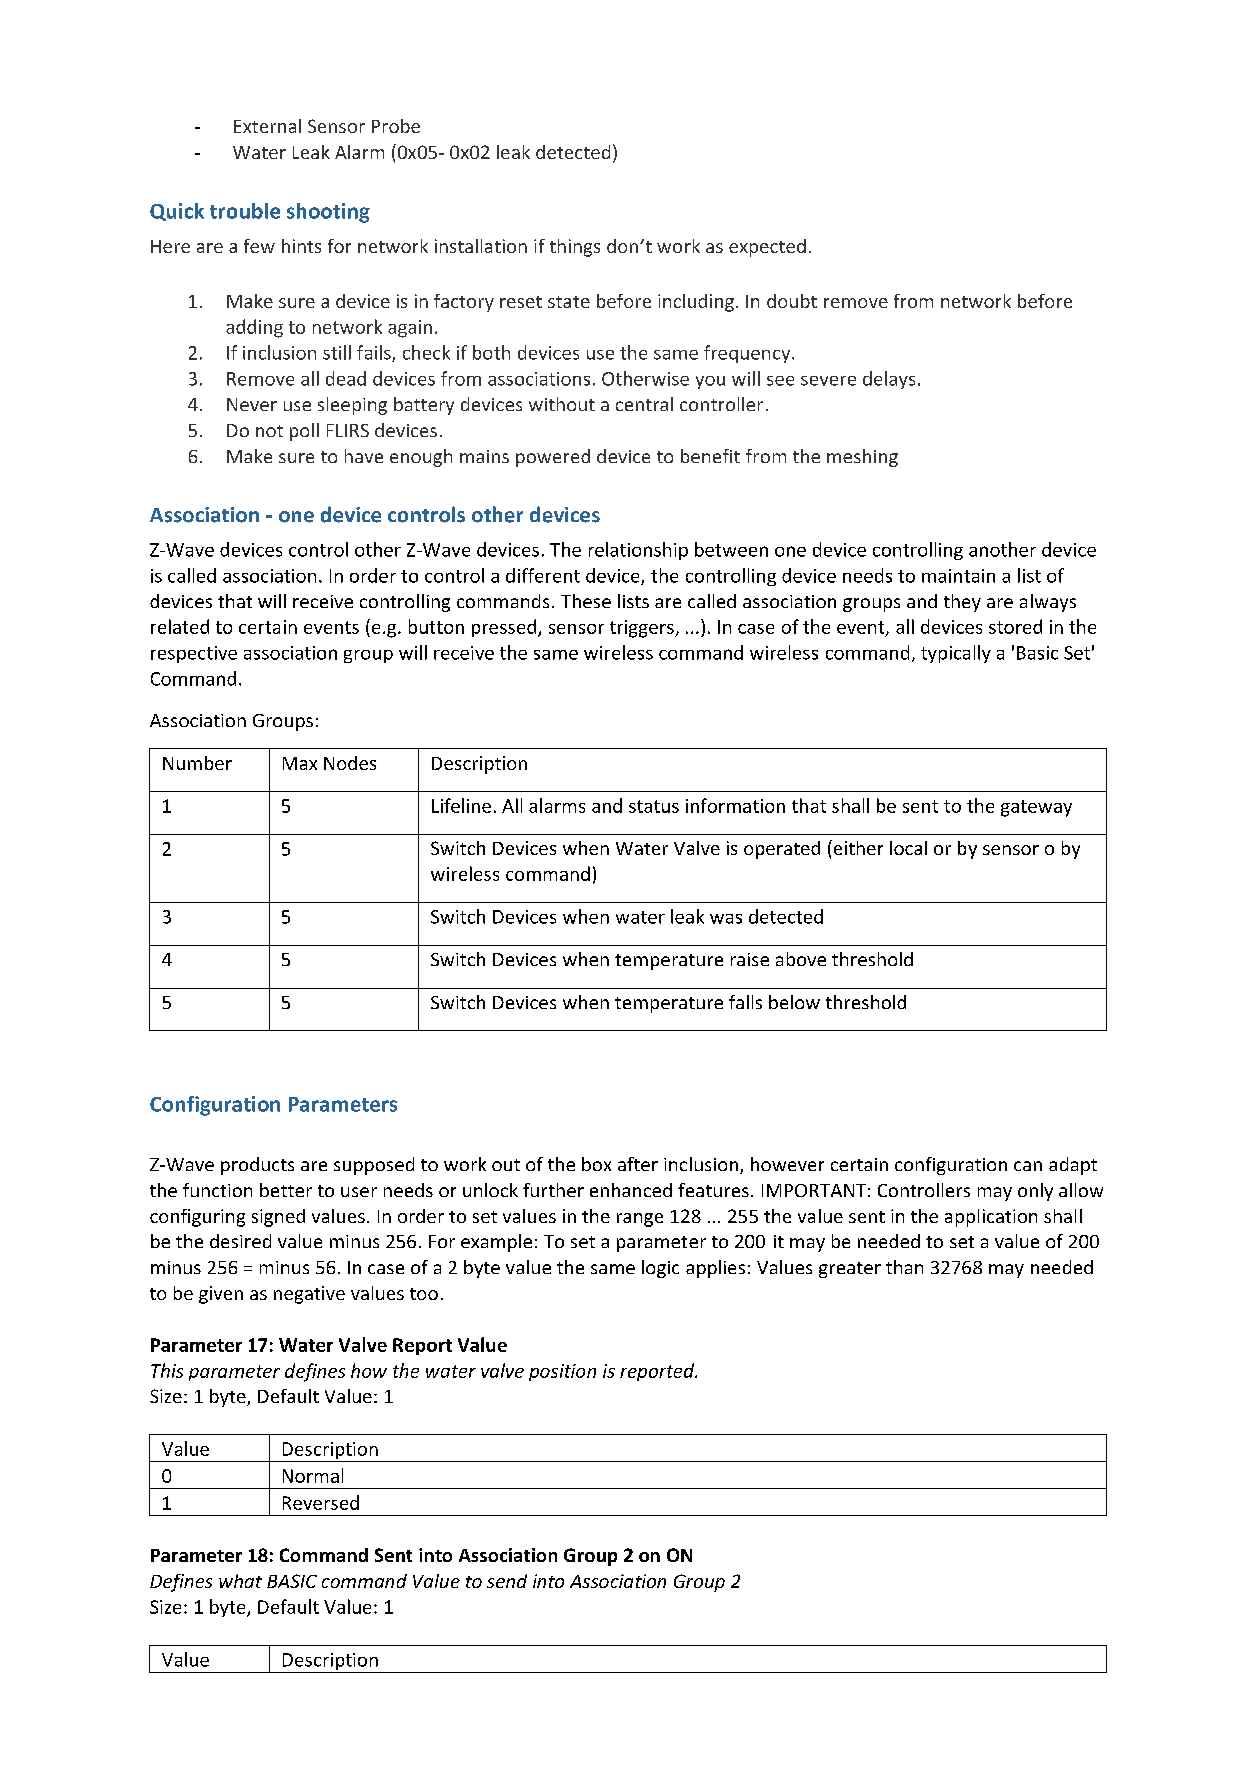 The height and width of the screenshot is (1778, 1256). What do you see at coordinates (267, 126) in the screenshot?
I see `External` at bounding box center [267, 126].
